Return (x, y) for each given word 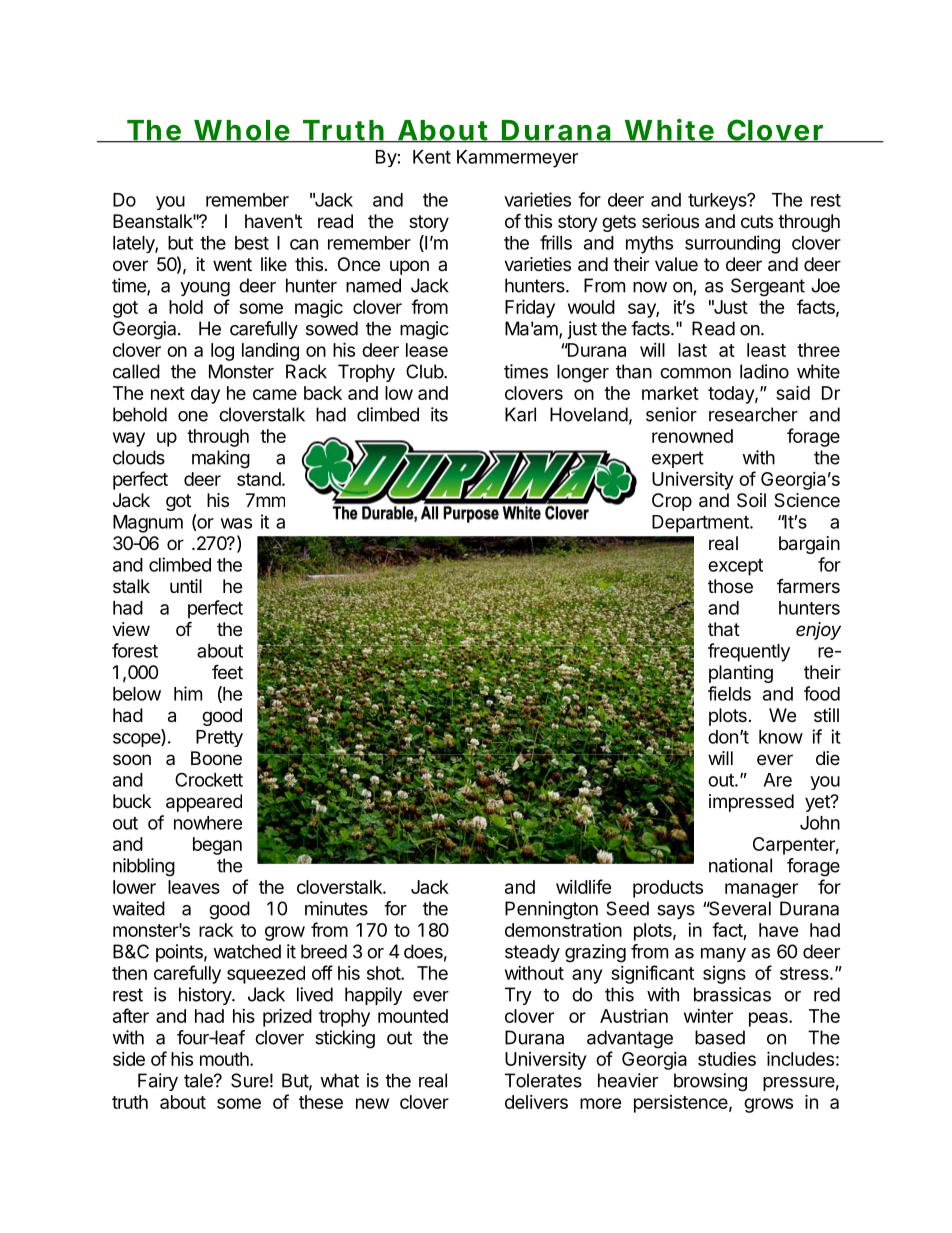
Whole (241, 131)
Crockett (209, 779)
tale (199, 1080)
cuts (757, 221)
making (221, 459)
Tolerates (543, 1080)
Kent (432, 157)
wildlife (584, 886)
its (439, 414)
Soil (751, 500)
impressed (751, 803)
